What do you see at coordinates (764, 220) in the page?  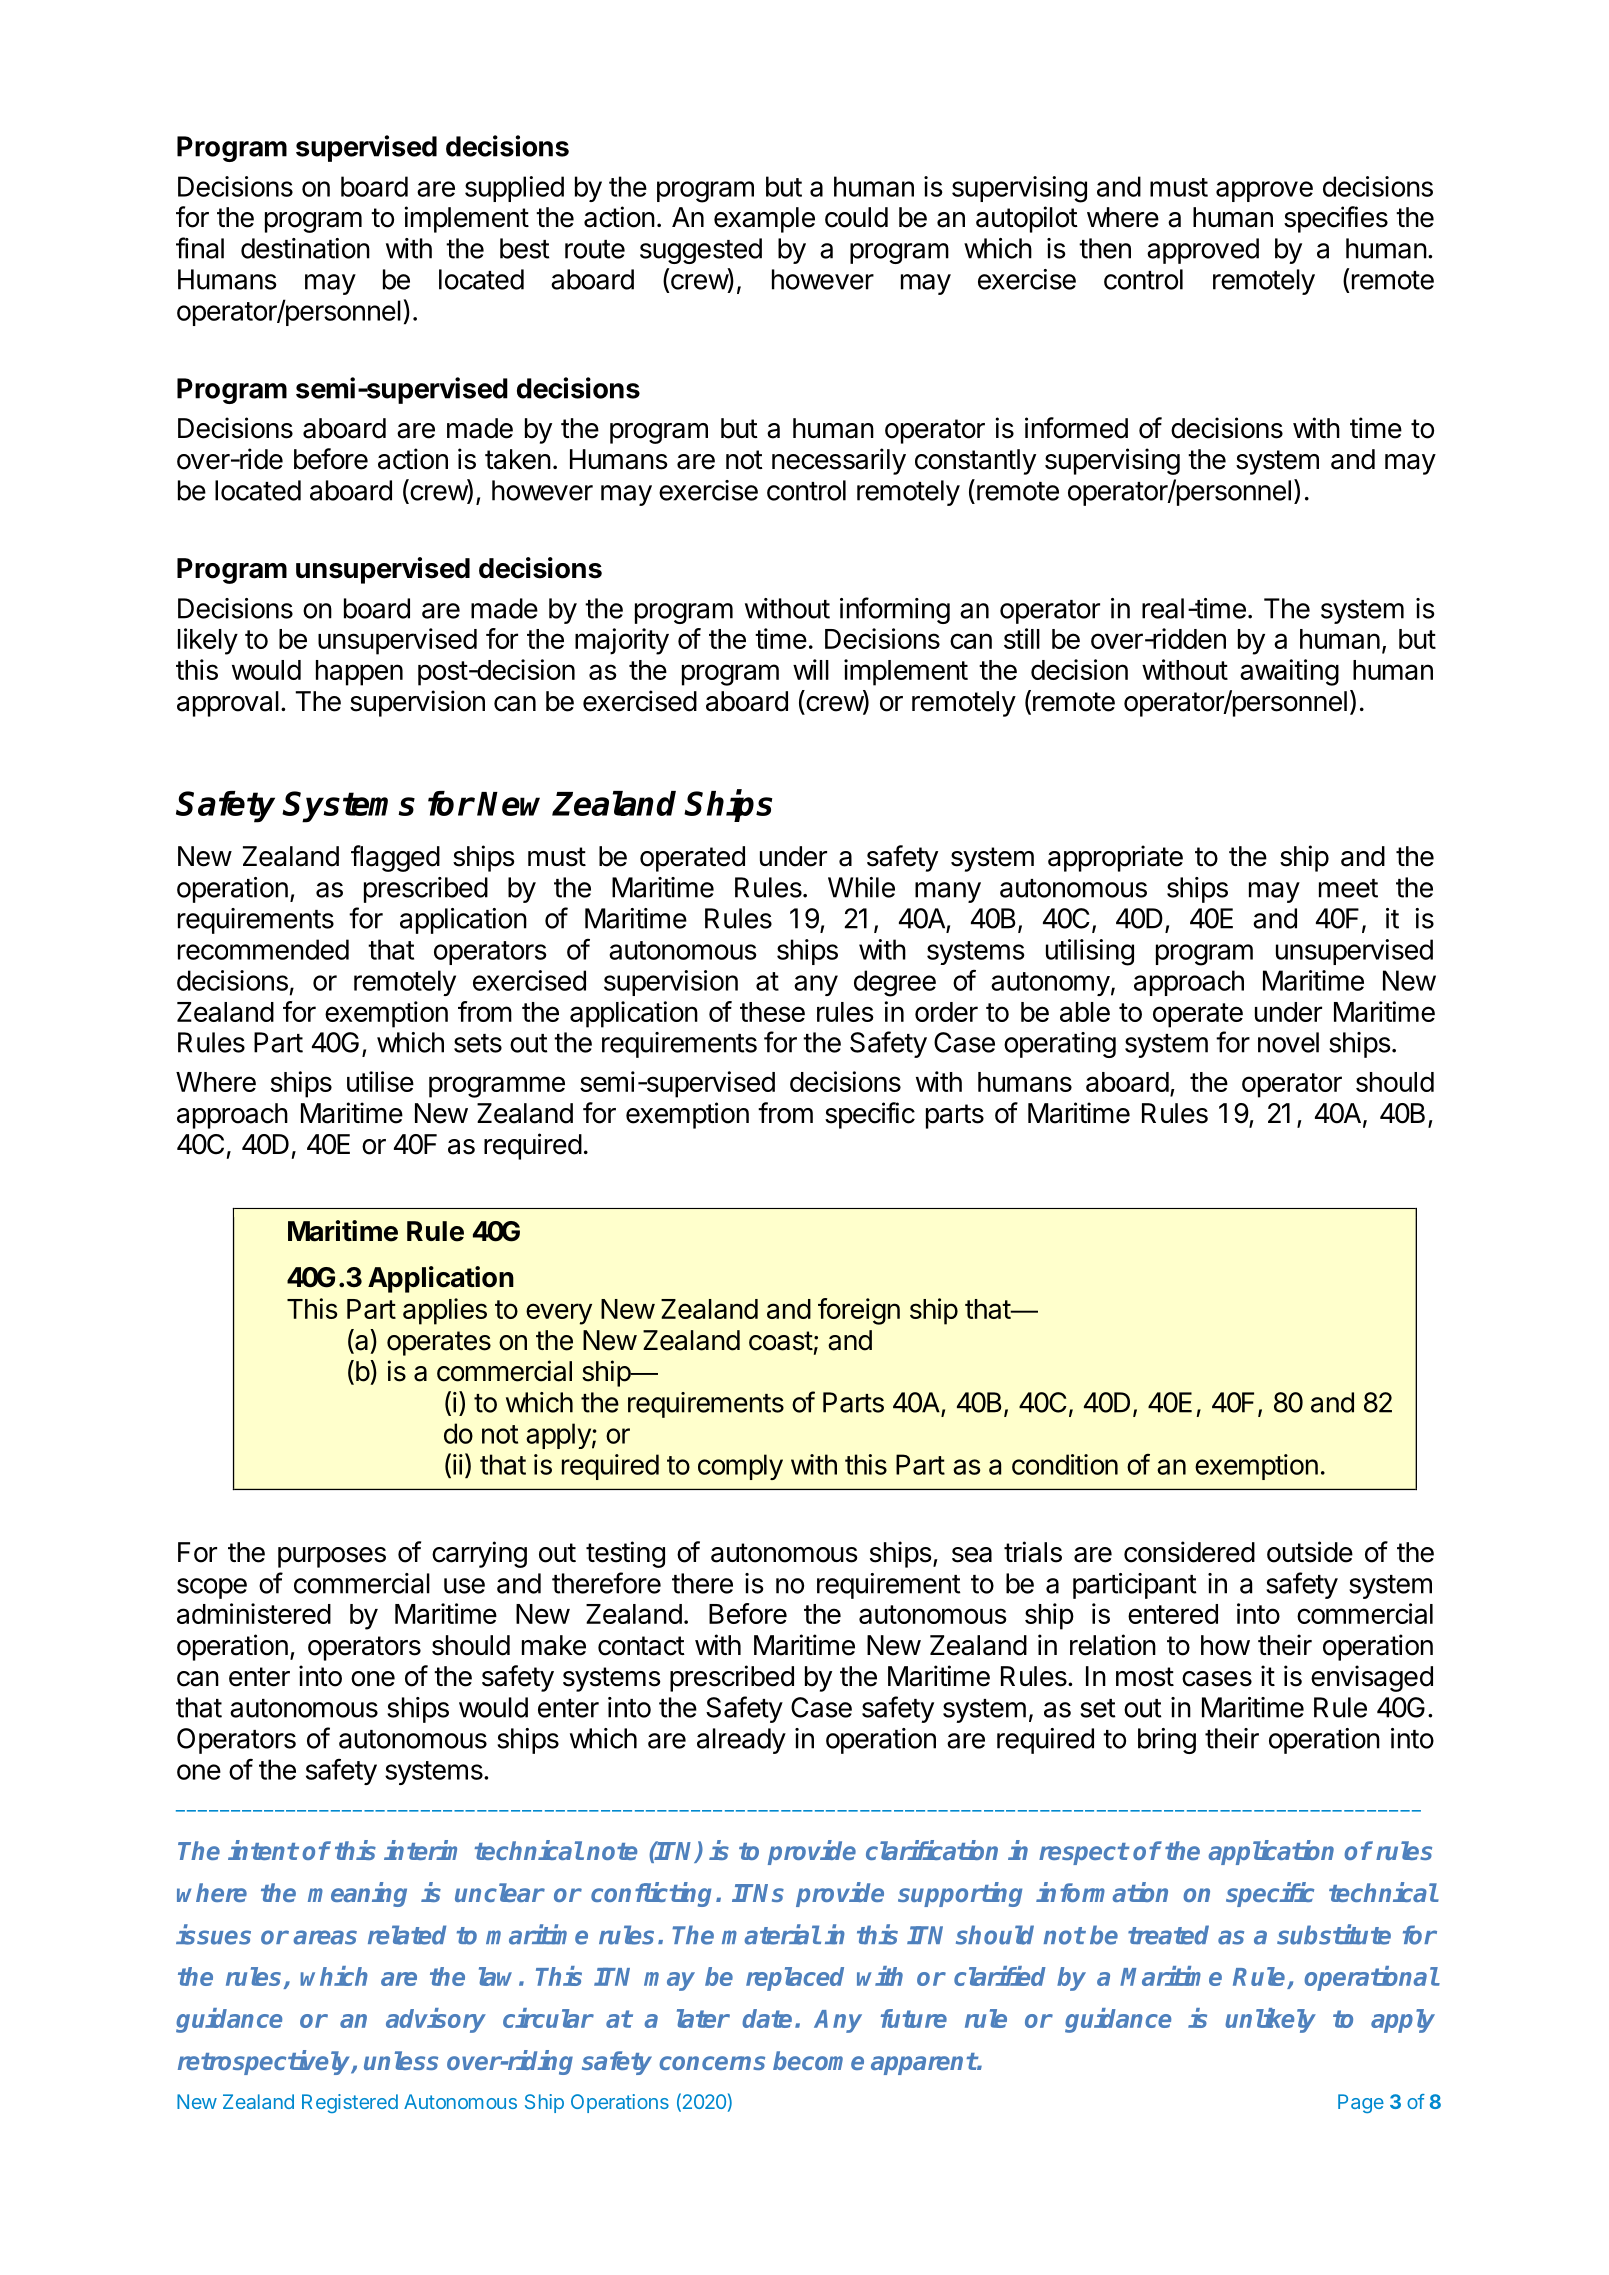 I see `example` at bounding box center [764, 220].
